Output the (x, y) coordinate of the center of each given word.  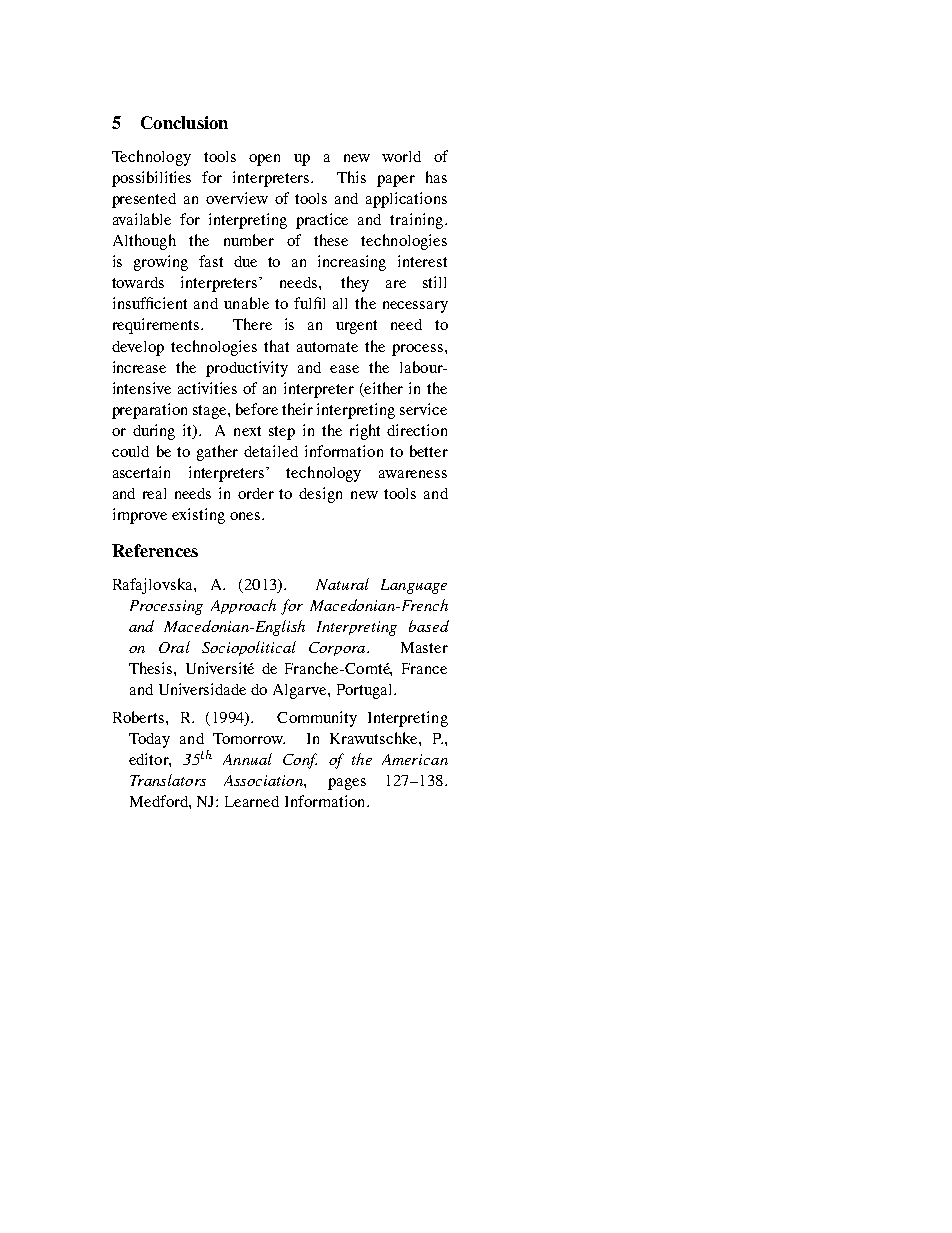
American (415, 759)
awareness (413, 474)
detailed (271, 451)
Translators (168, 780)
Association (264, 780)
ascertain (141, 472)
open (264, 160)
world (401, 156)
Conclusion (184, 122)
